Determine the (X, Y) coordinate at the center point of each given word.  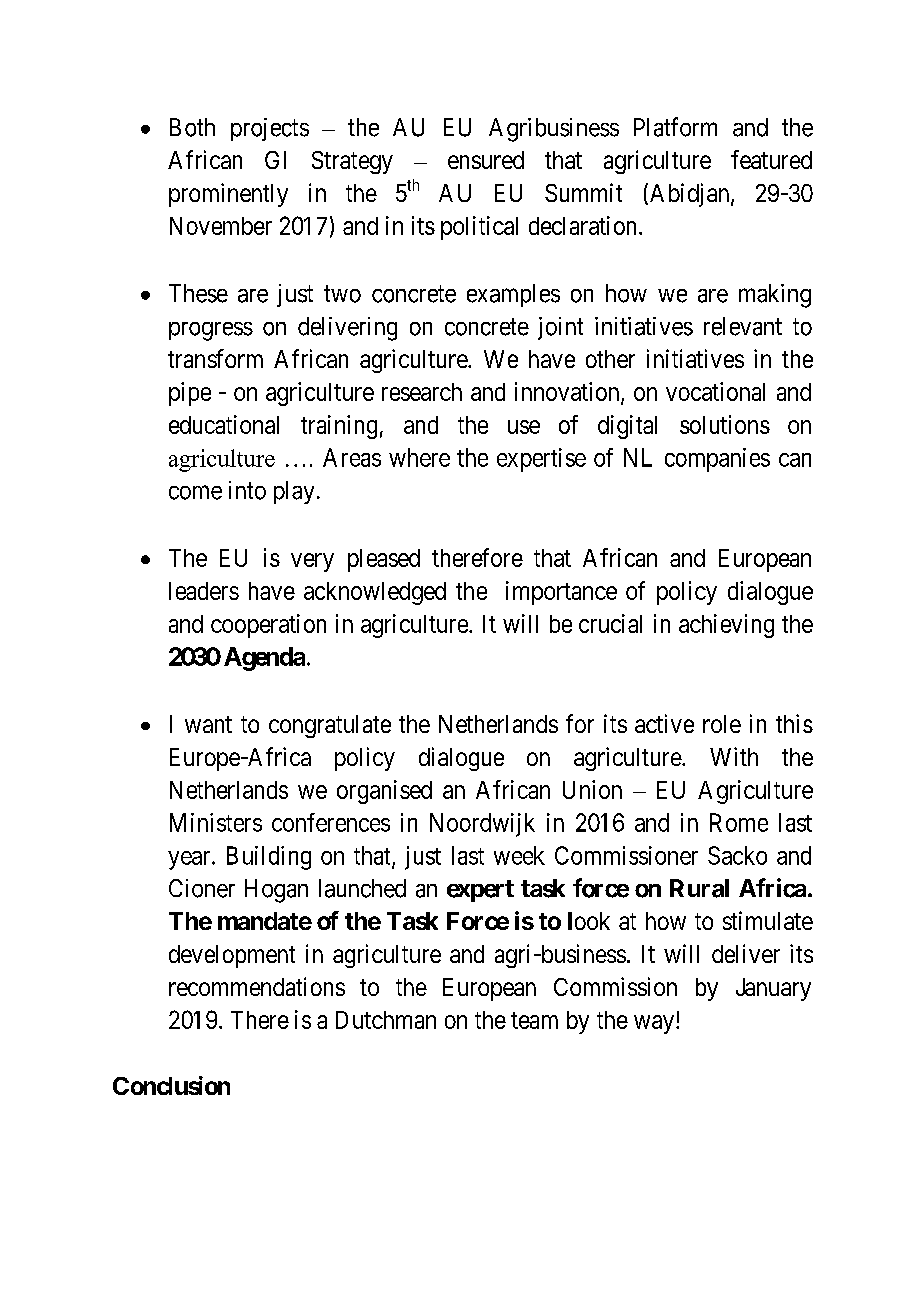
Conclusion (171, 1085)
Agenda (264, 659)
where (419, 457)
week (519, 855)
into (247, 490)
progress (211, 331)
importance (561, 593)
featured (771, 159)
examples (513, 295)
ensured (486, 160)
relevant (743, 326)
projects (270, 129)
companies (717, 460)
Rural (699, 888)
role (722, 724)
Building (269, 858)
